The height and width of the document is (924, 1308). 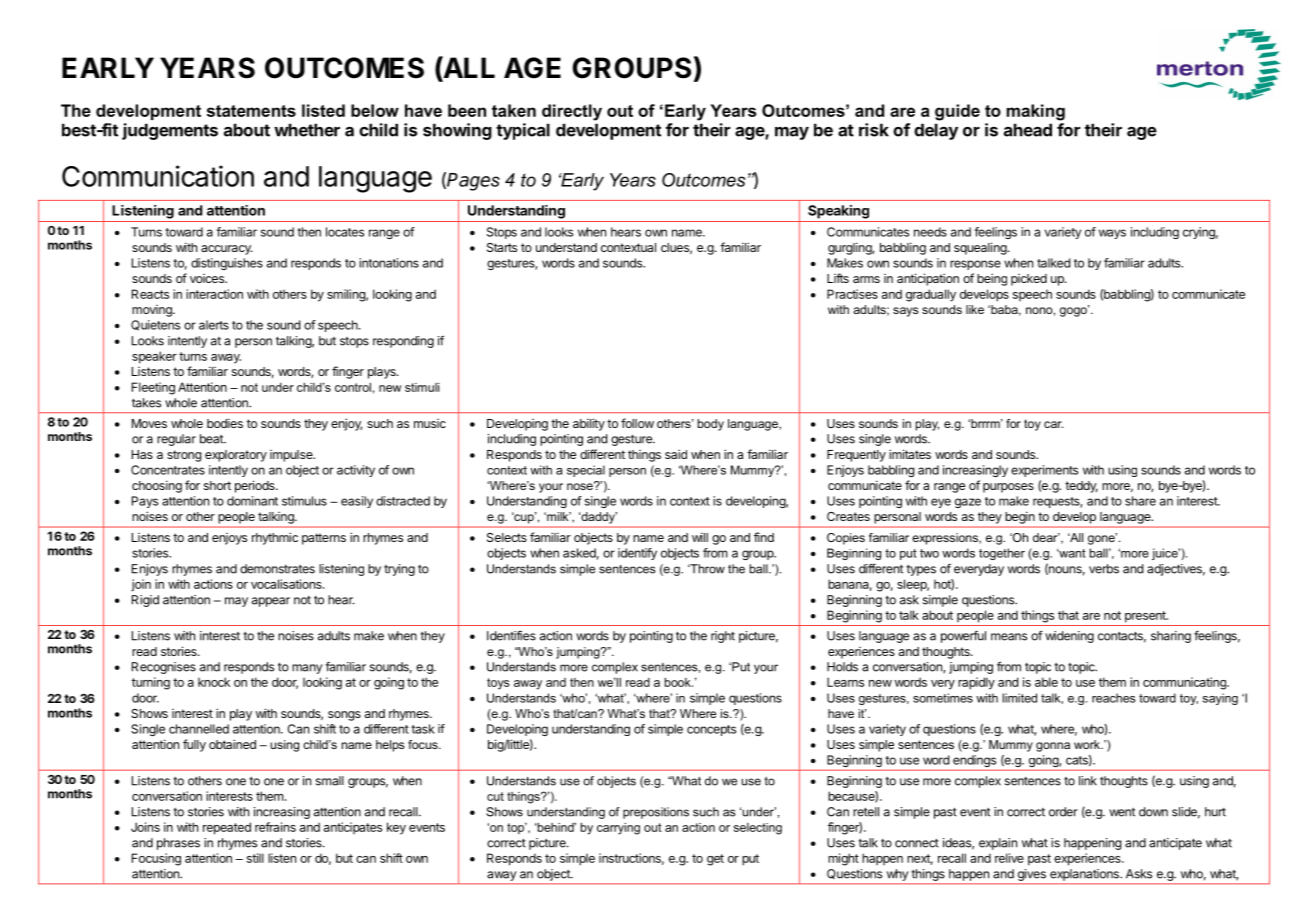 What do you see at coordinates (1028, 130) in the document?
I see `ahead` at bounding box center [1028, 130].
